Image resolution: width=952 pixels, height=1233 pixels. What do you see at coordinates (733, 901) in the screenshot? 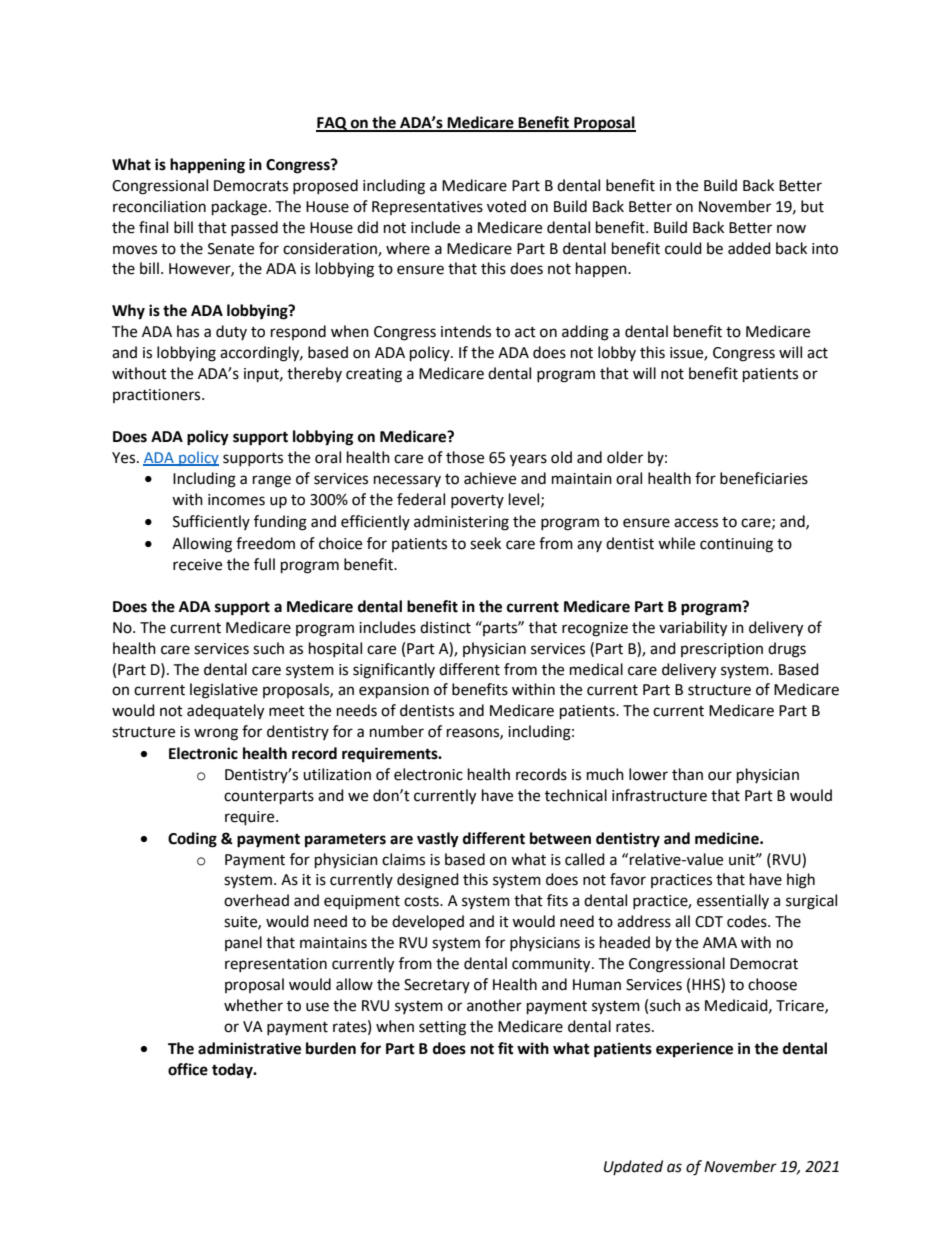
I see `essentially` at bounding box center [733, 901].
